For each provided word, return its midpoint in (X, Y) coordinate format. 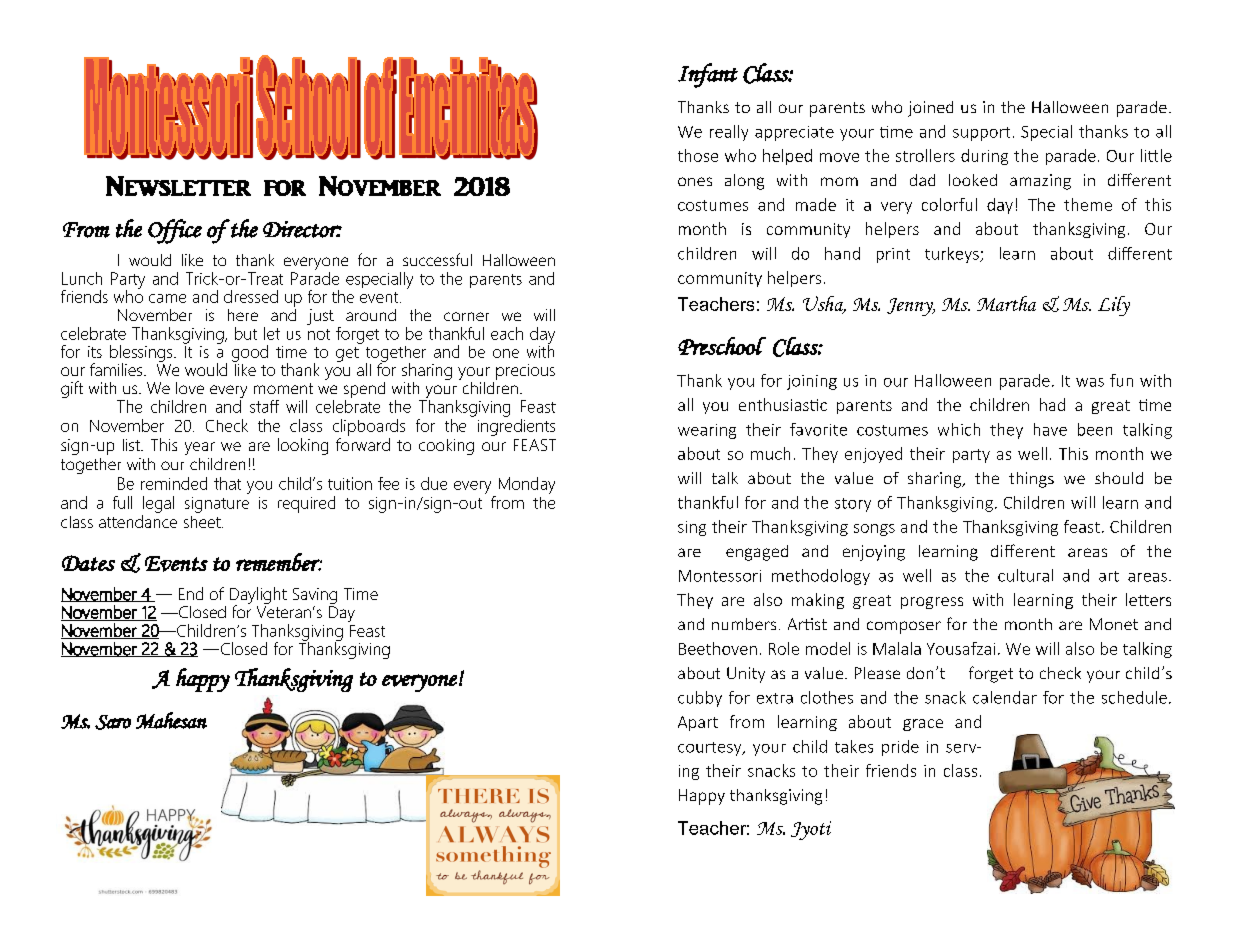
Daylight (258, 597)
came (167, 298)
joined (930, 109)
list (132, 445)
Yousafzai (961, 648)
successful (437, 259)
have (1050, 429)
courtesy (711, 749)
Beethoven (718, 648)
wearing (707, 431)
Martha (1006, 303)
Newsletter (178, 186)
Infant (708, 75)
